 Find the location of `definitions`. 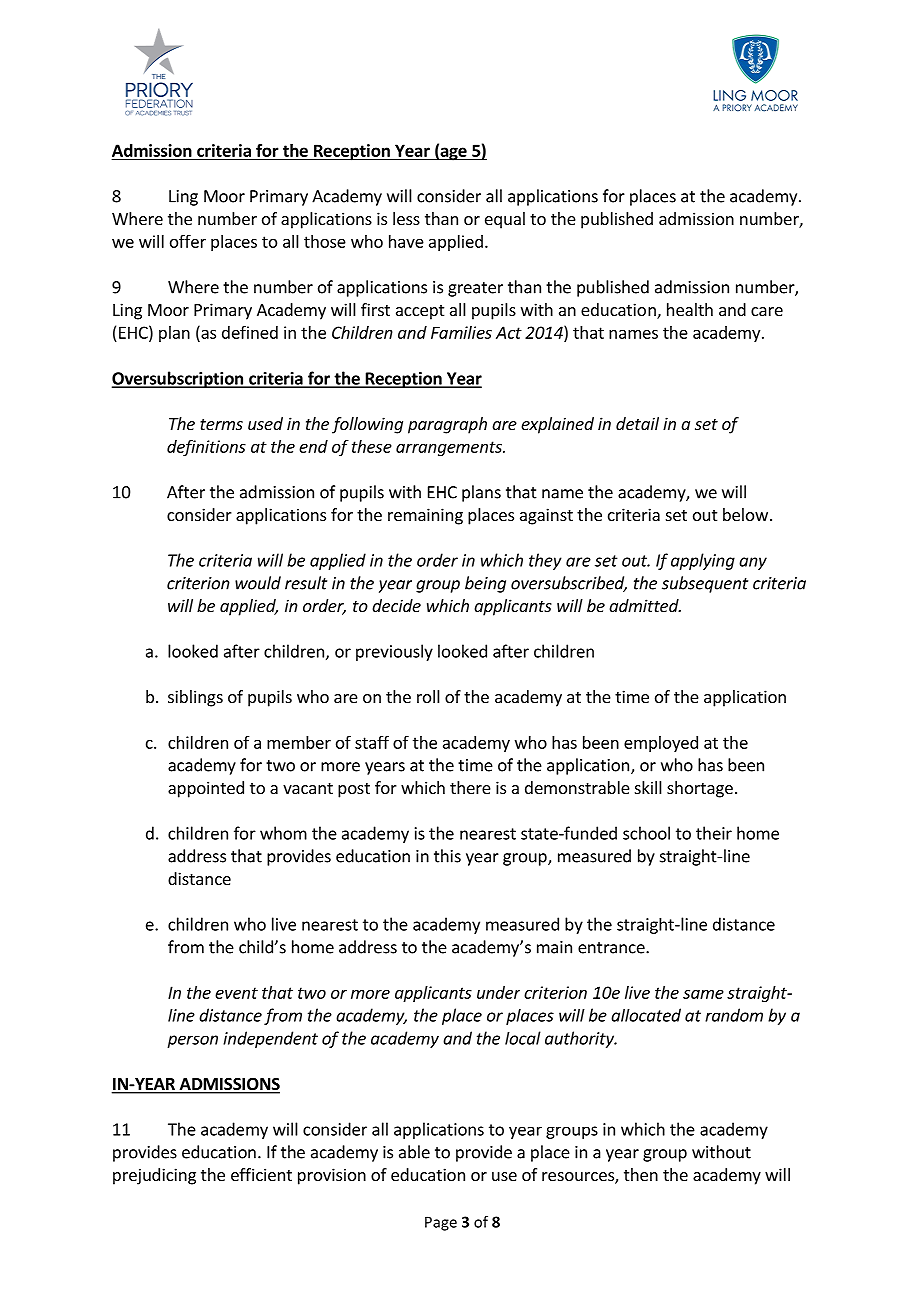

definitions is located at coordinates (206, 448).
